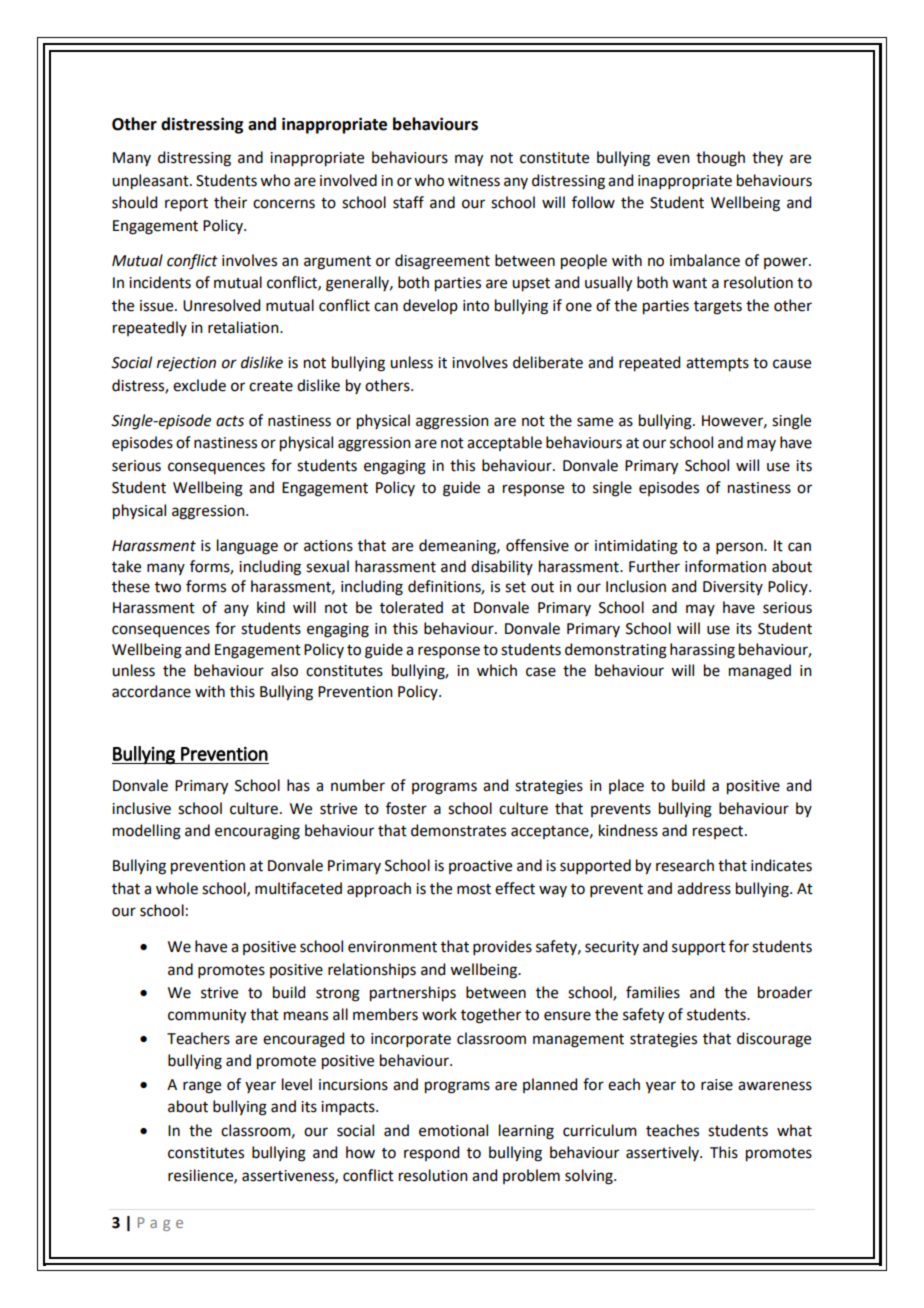  Describe the element at coordinates (474, 181) in the screenshot. I see `witness` at that location.
